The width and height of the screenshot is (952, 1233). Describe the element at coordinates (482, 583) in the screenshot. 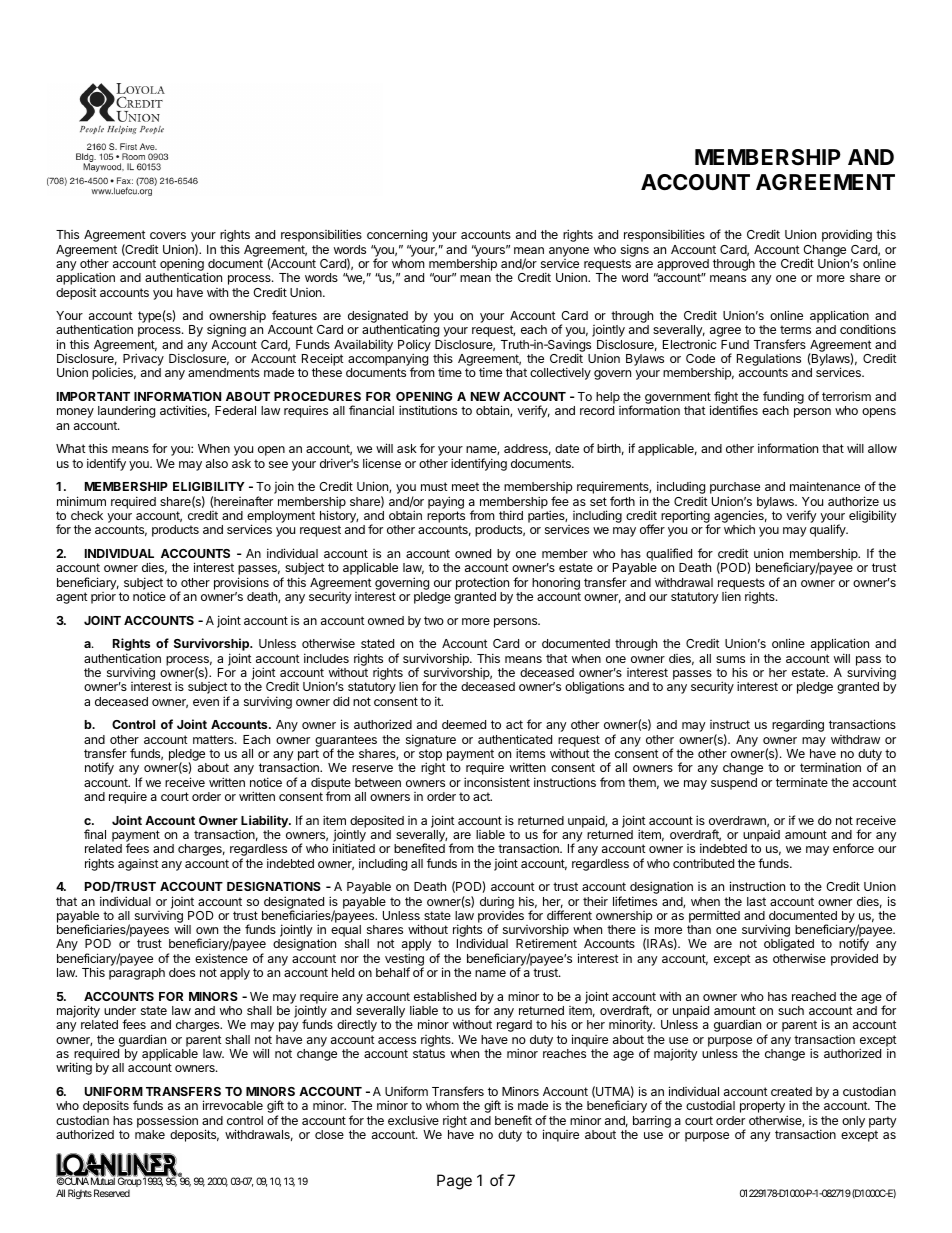

I see `protection` at that location.
